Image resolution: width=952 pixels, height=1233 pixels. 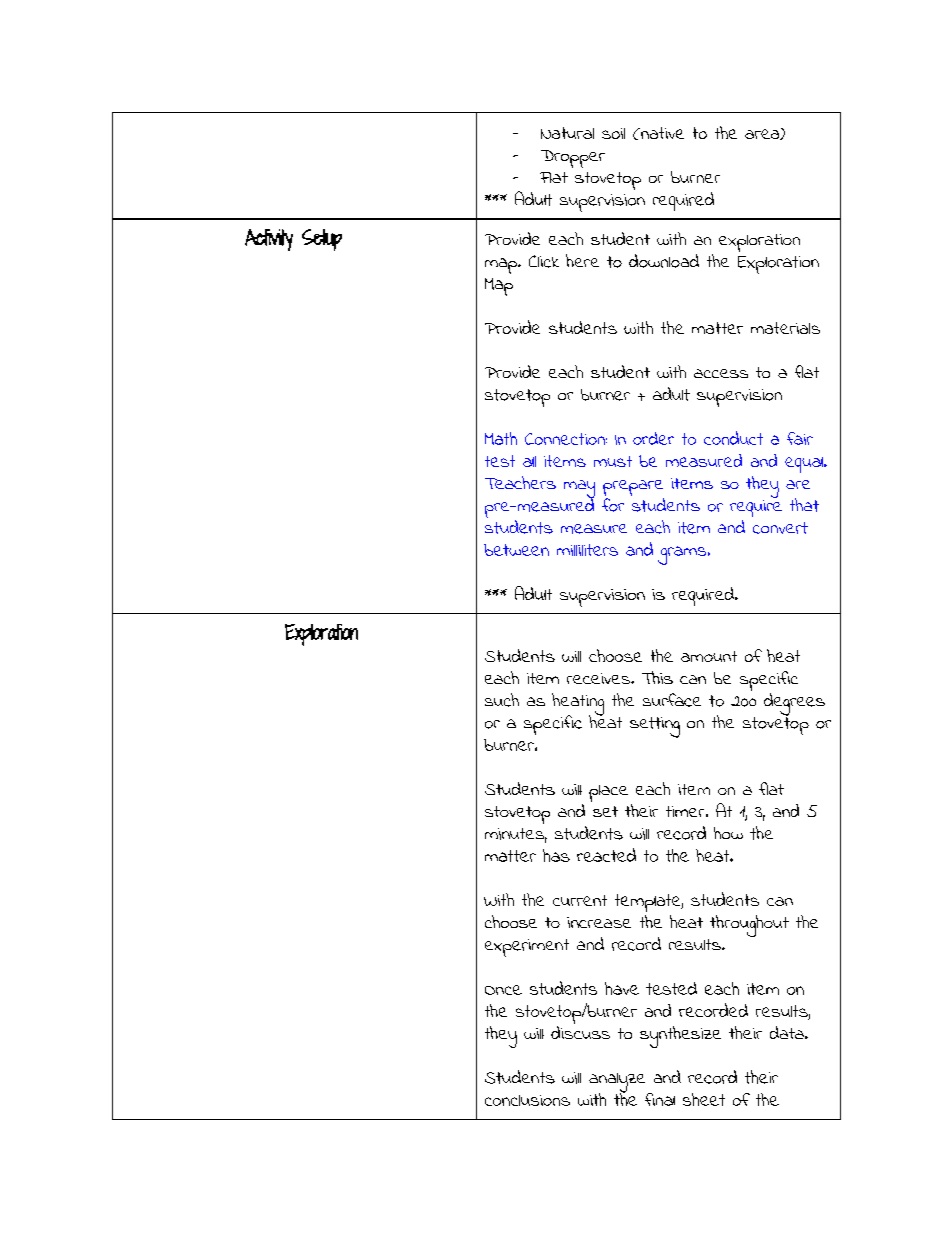 What do you see at coordinates (502, 700) in the page?
I see `such` at bounding box center [502, 700].
